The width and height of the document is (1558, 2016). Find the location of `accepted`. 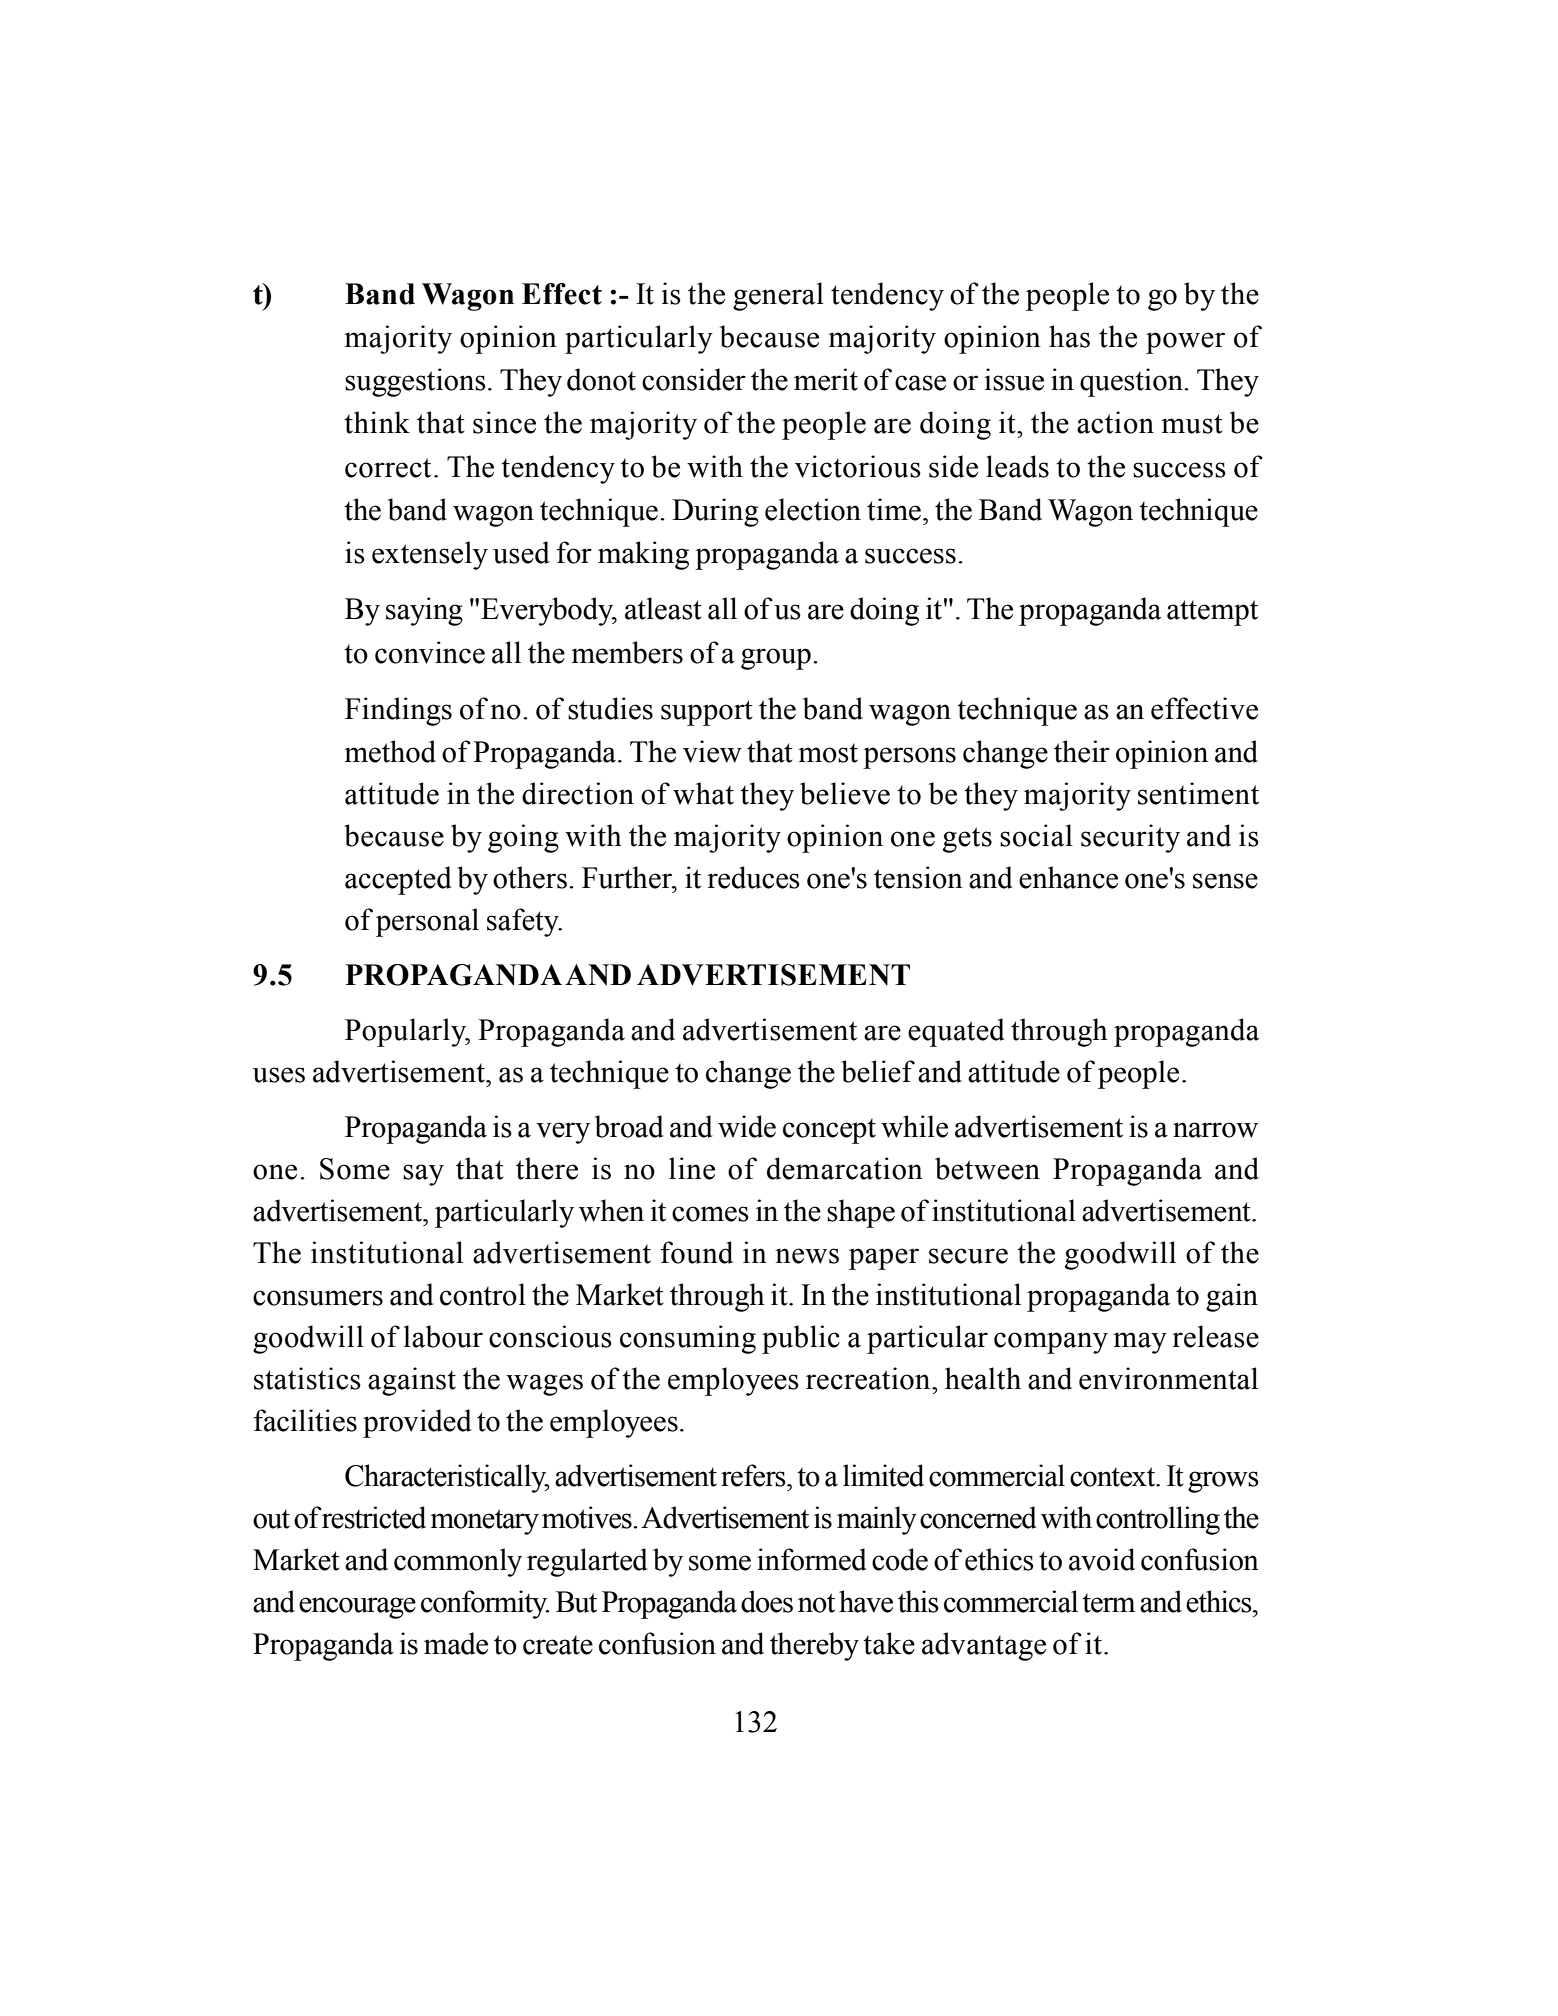

accepted is located at coordinates (398, 880).
